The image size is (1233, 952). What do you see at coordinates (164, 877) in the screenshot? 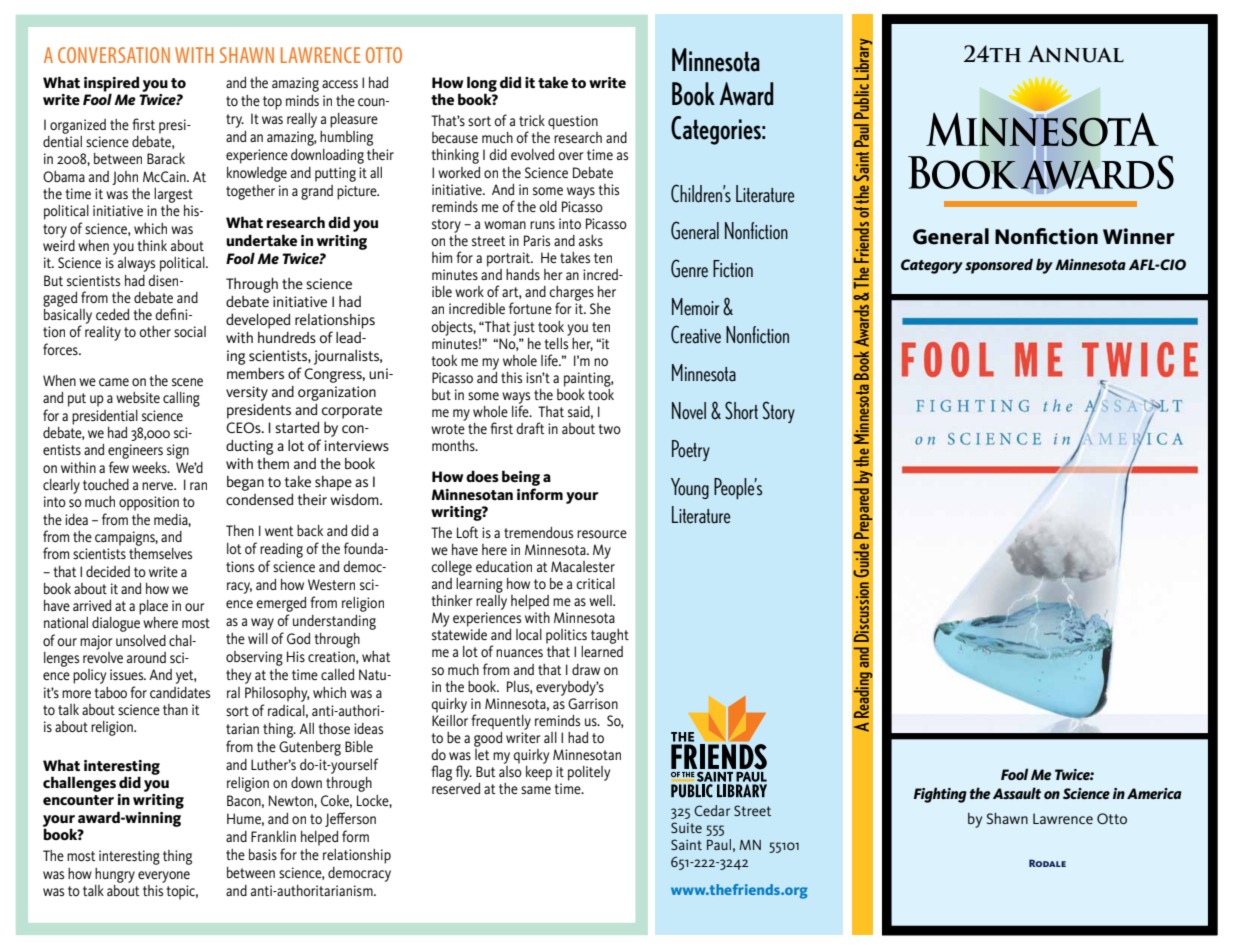
I see `everyone` at bounding box center [164, 877].
